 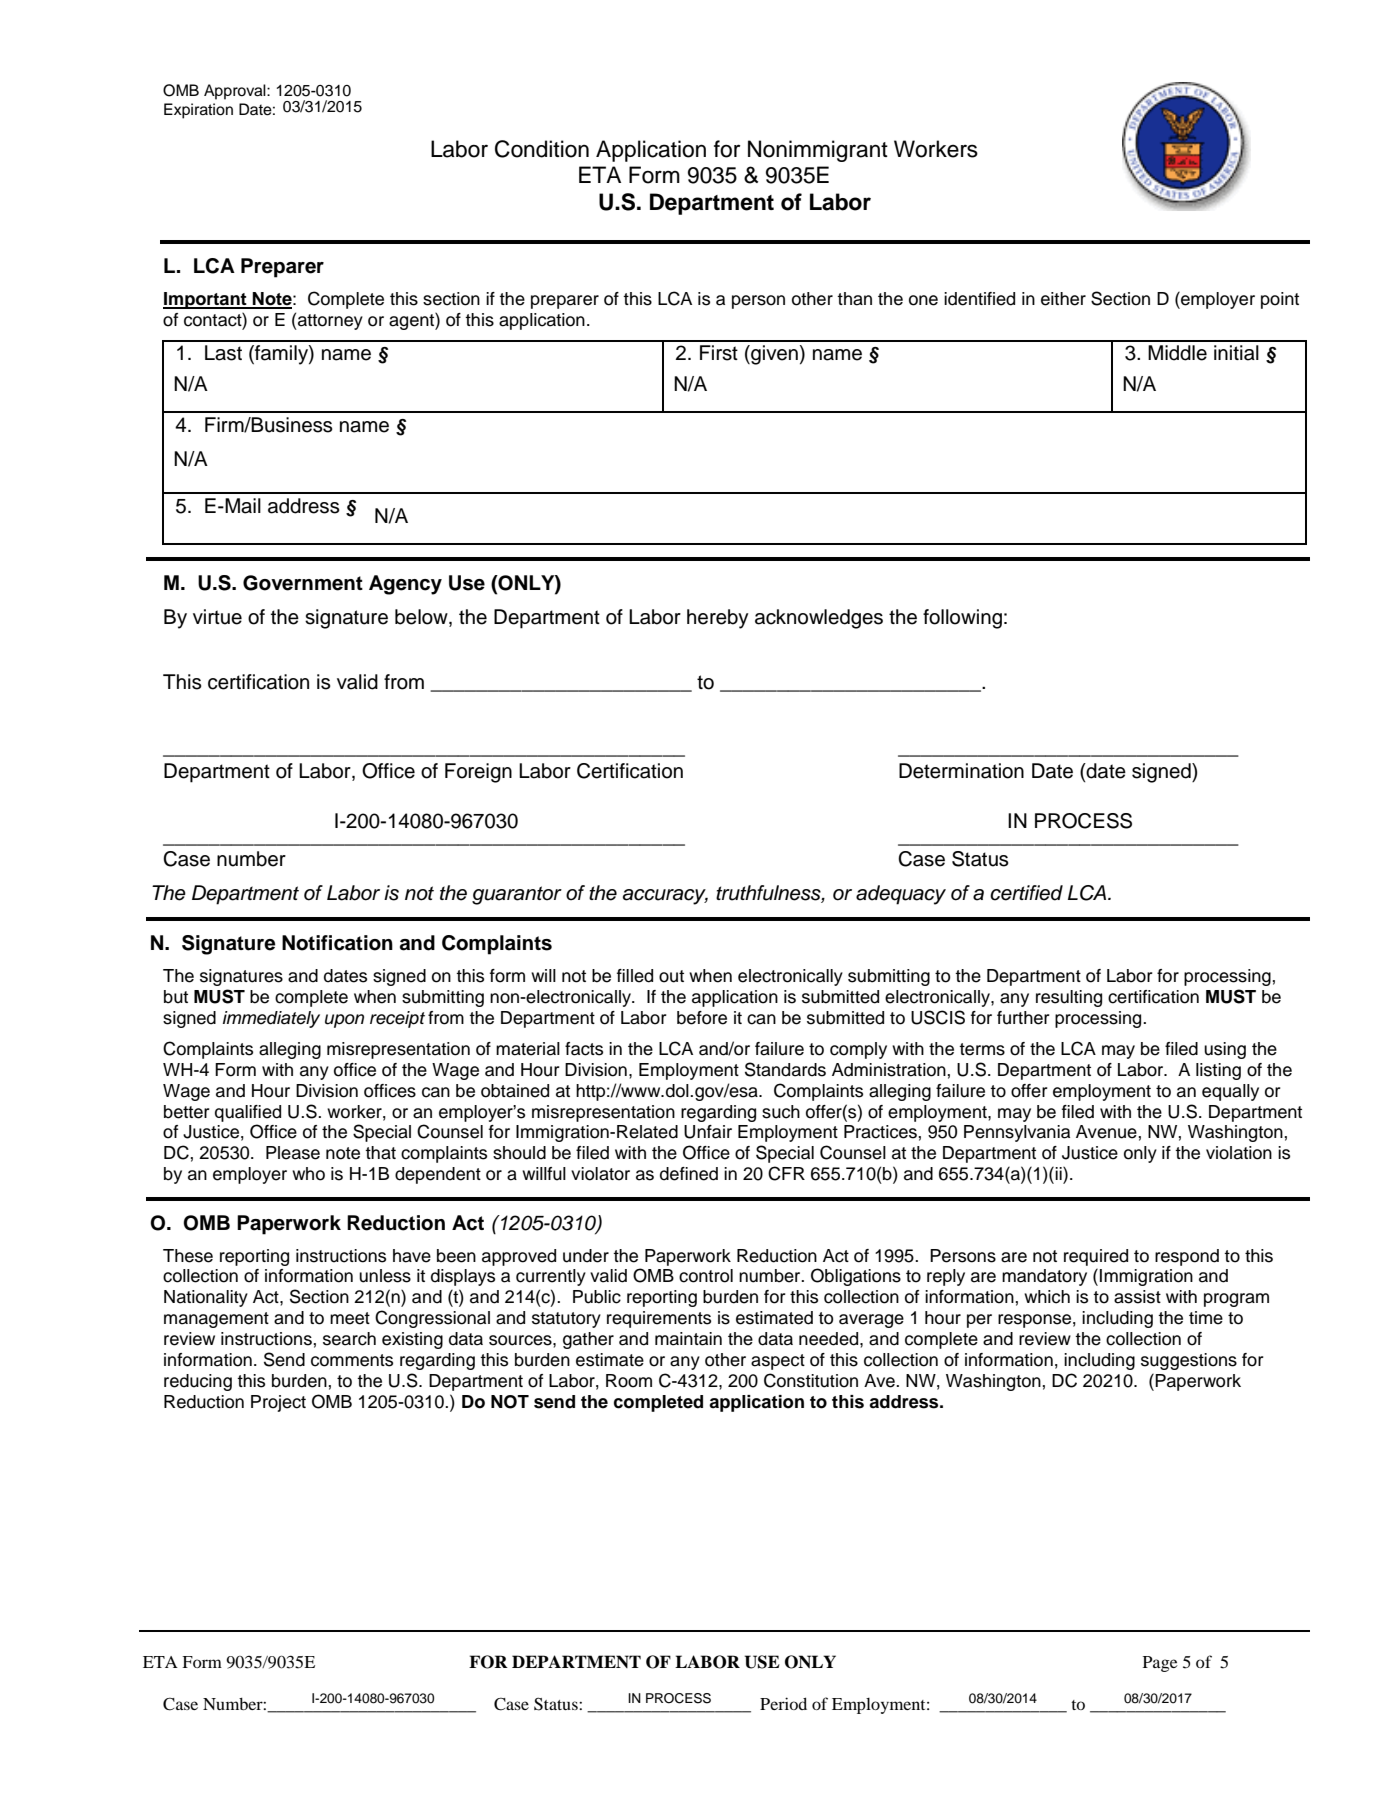 What do you see at coordinates (1137, 1297) in the image?
I see `assist` at bounding box center [1137, 1297].
